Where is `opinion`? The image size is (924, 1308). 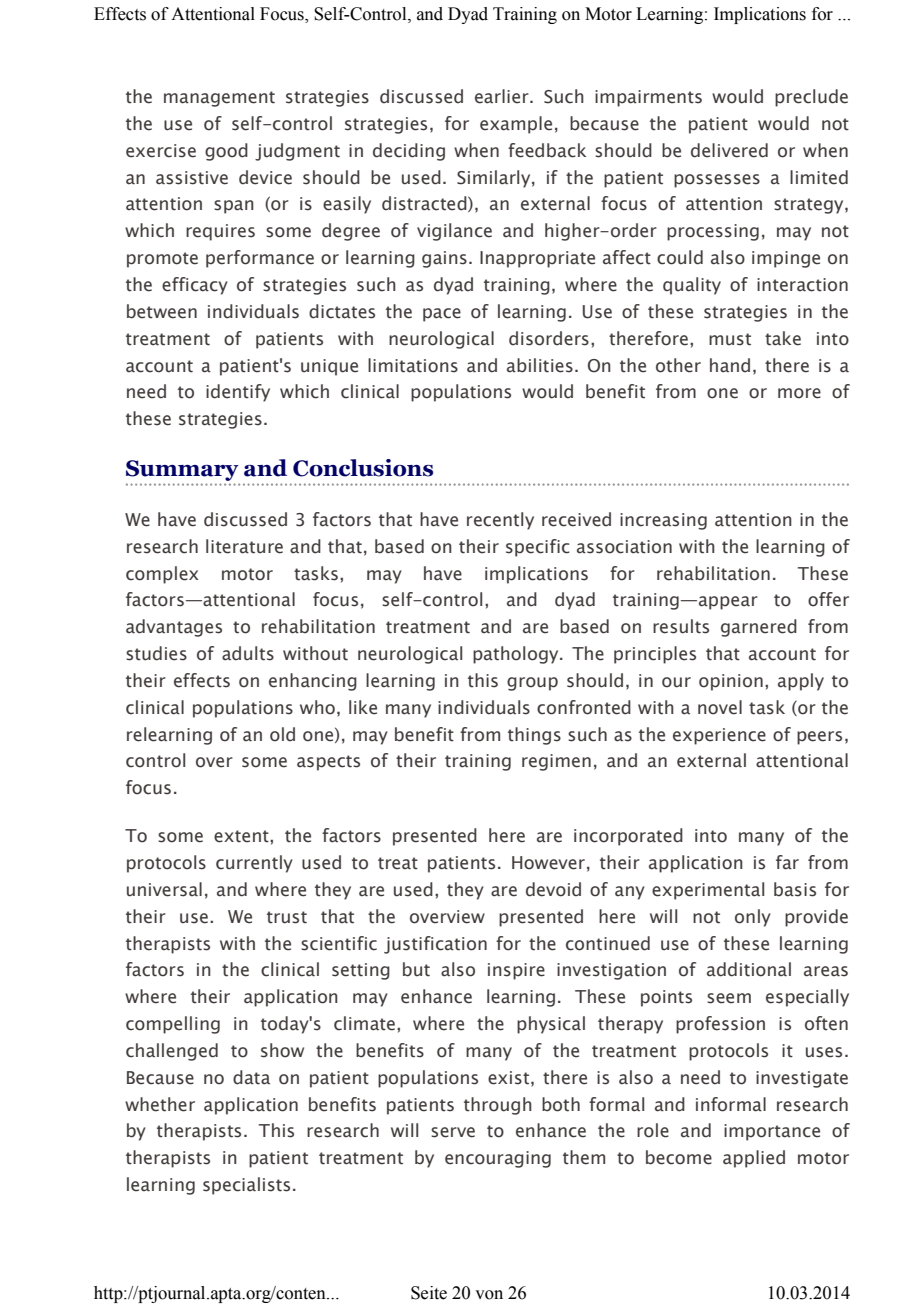 opinion is located at coordinates (731, 682).
